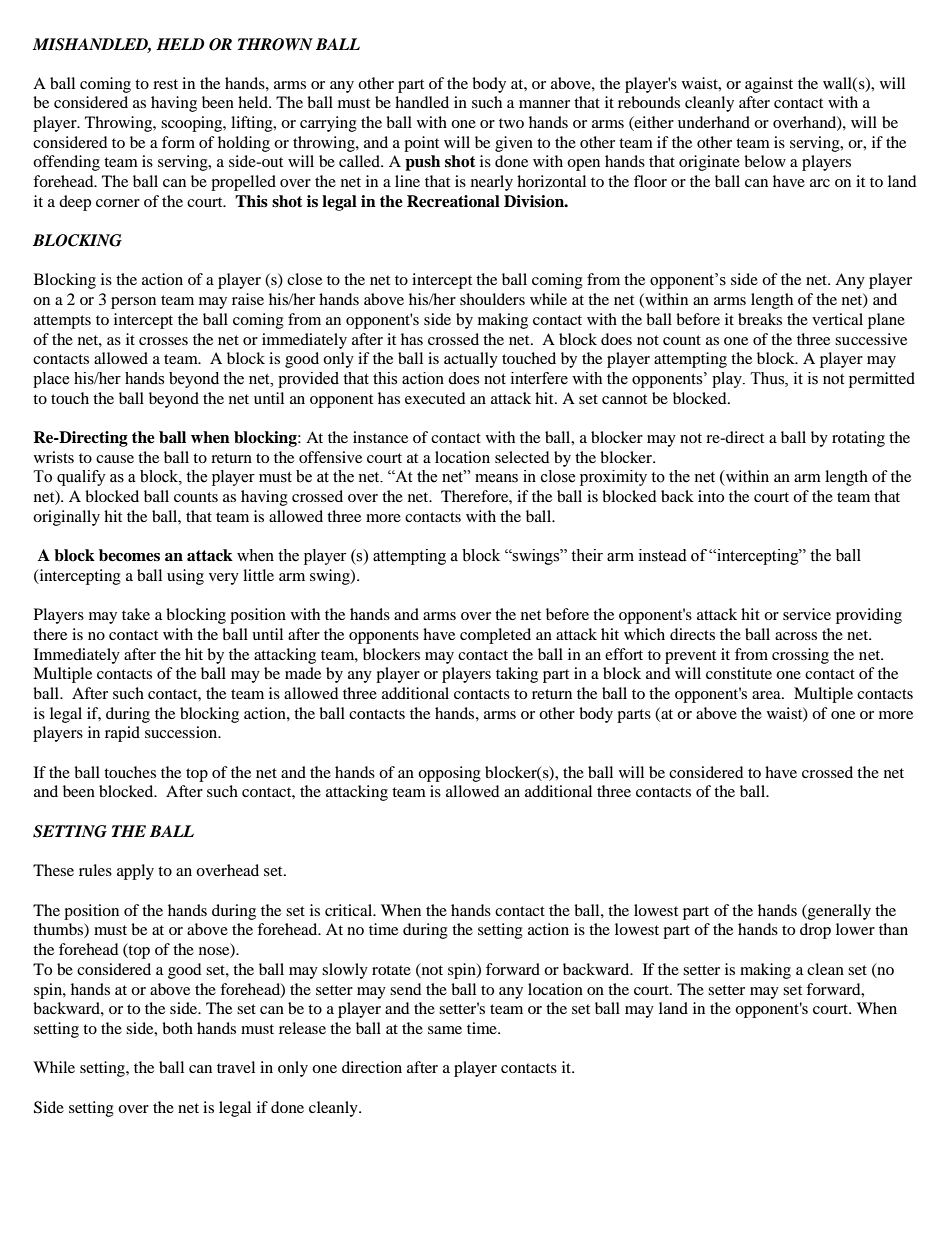 This screenshot has width=952, height=1233. What do you see at coordinates (177, 1028) in the screenshot?
I see `both` at bounding box center [177, 1028].
